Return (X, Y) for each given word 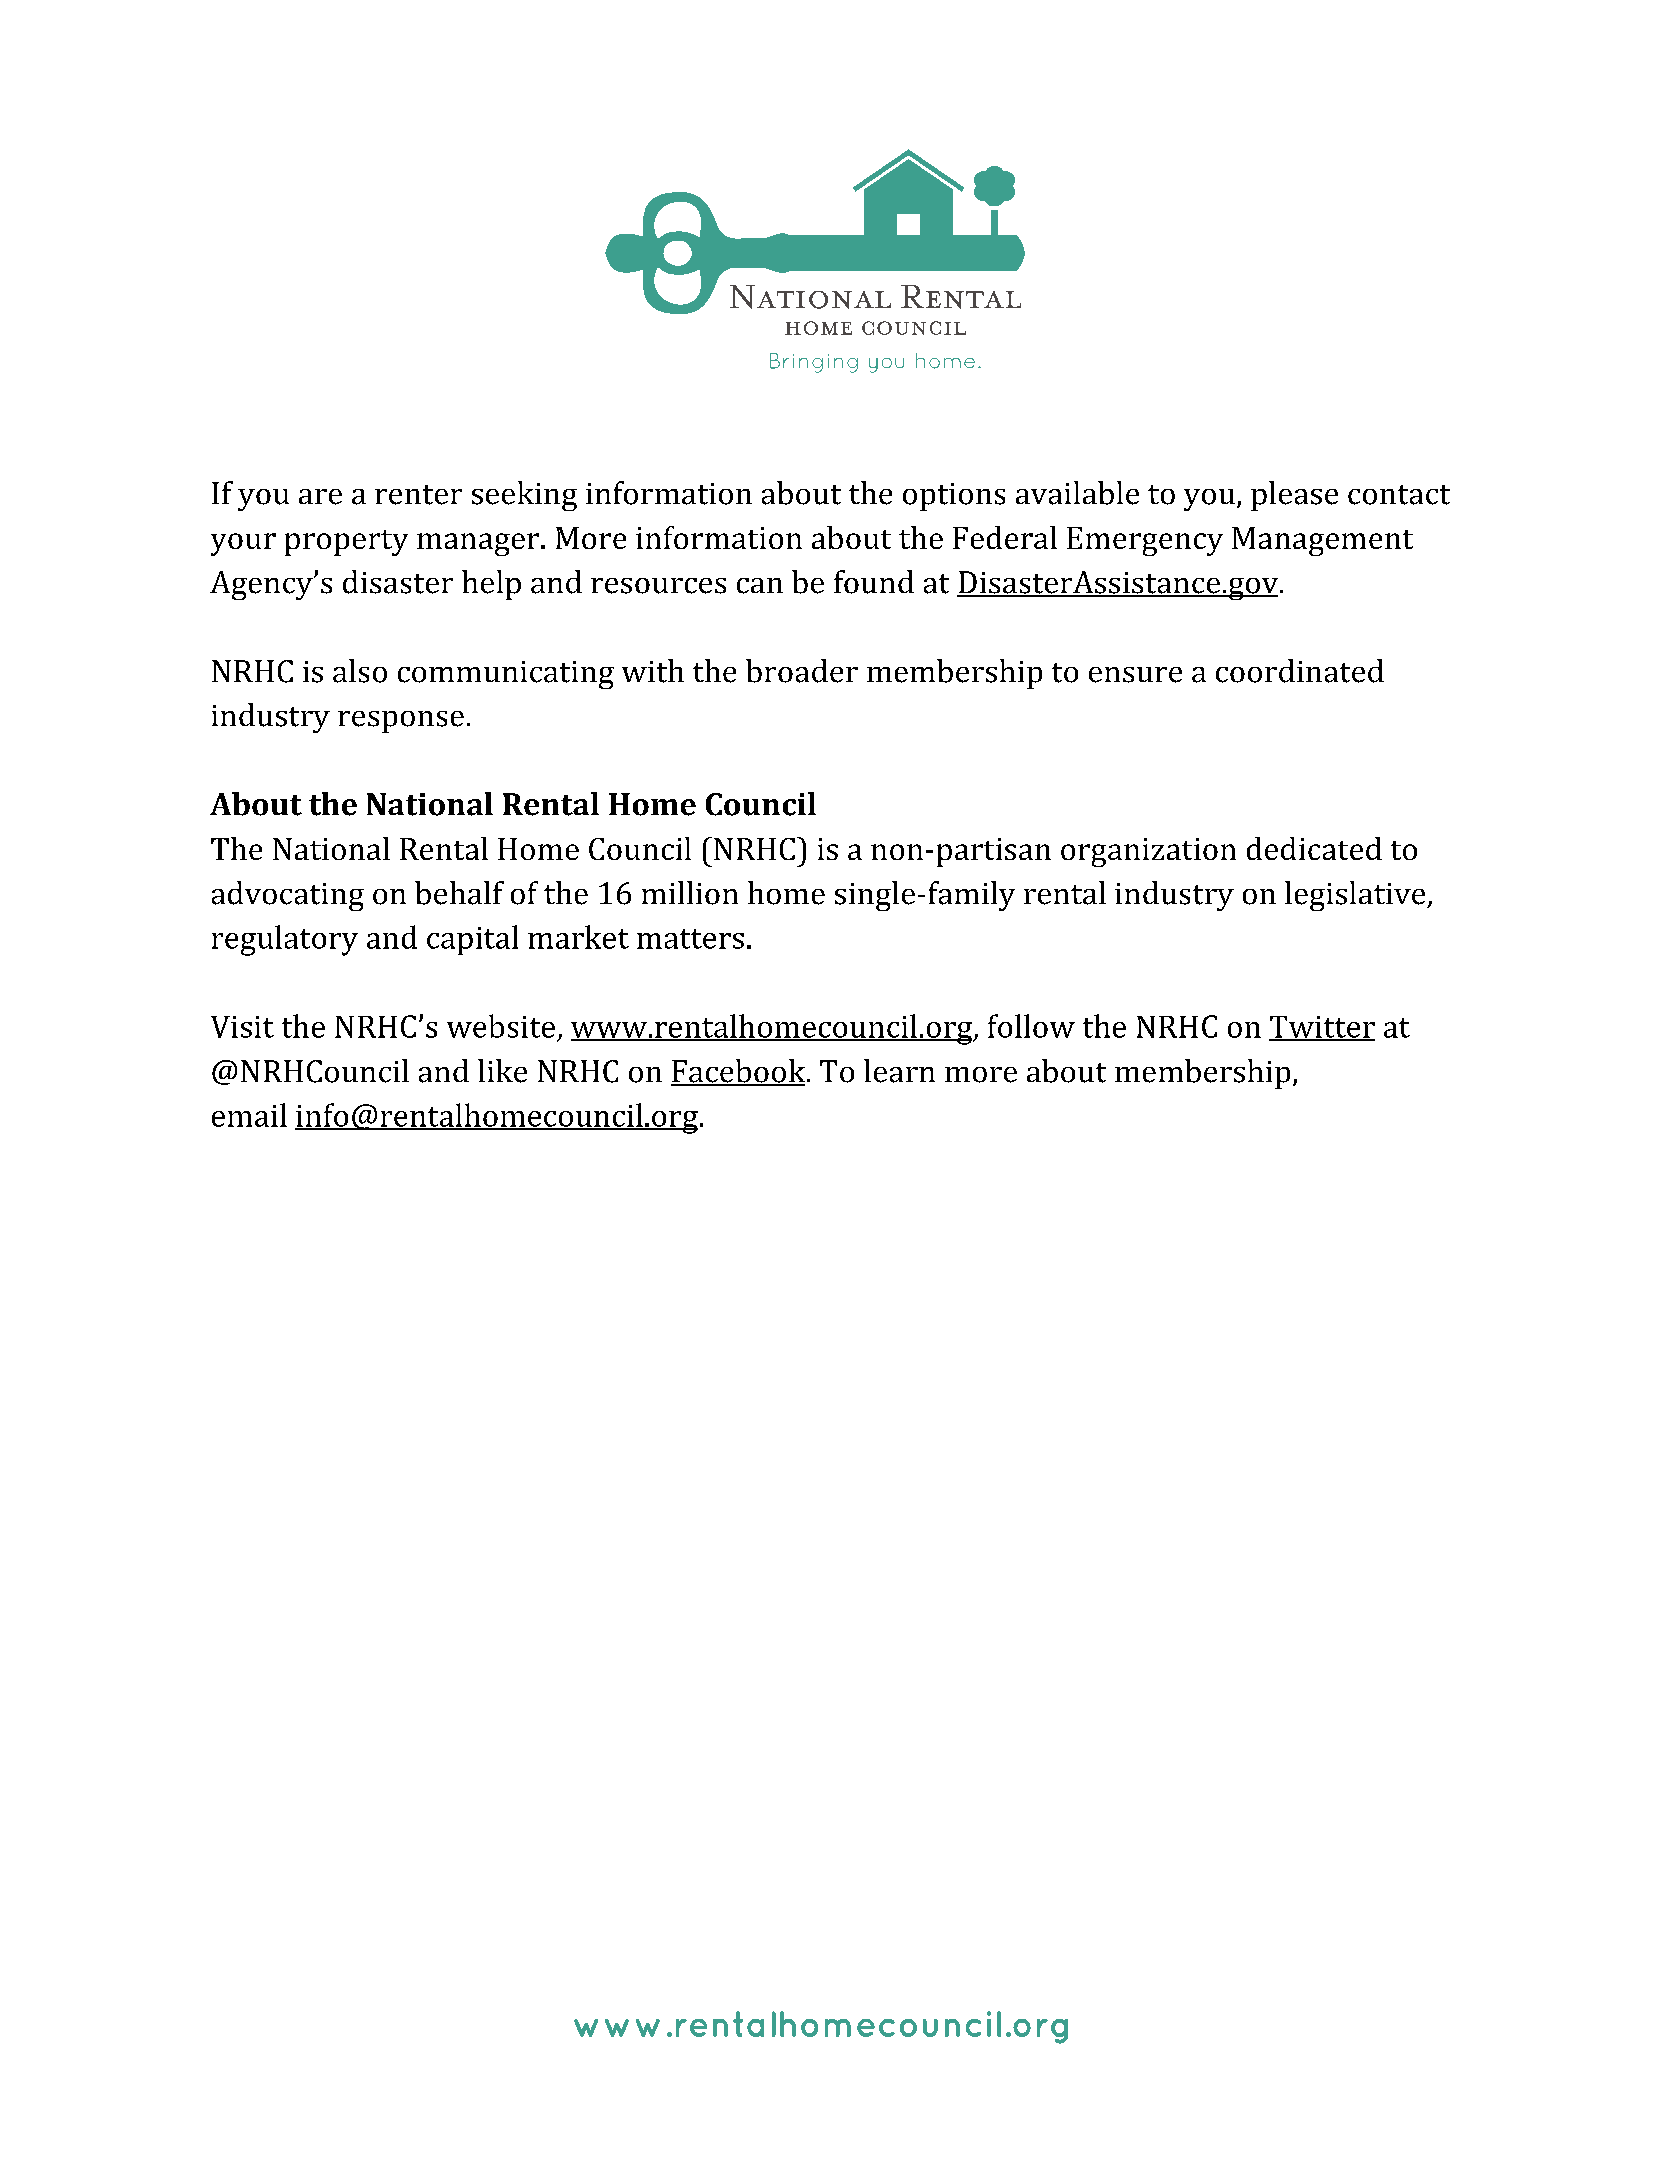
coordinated (1300, 671)
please (1294, 496)
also (360, 671)
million (690, 893)
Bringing (814, 363)
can (760, 586)
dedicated (1314, 848)
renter (418, 495)
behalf (459, 893)
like (502, 1071)
